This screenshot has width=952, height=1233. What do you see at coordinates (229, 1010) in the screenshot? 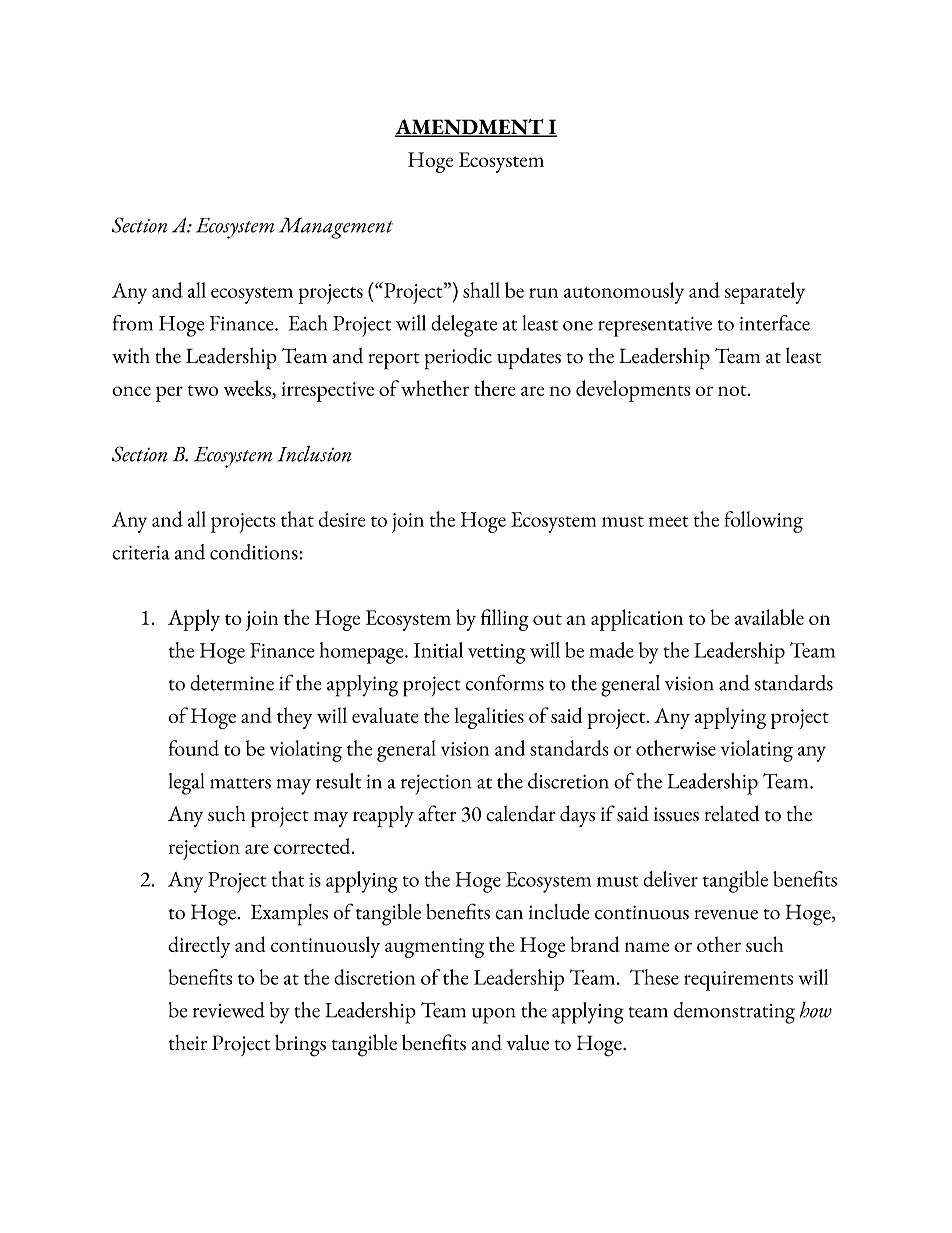
I see `reviewed` at bounding box center [229, 1010].
